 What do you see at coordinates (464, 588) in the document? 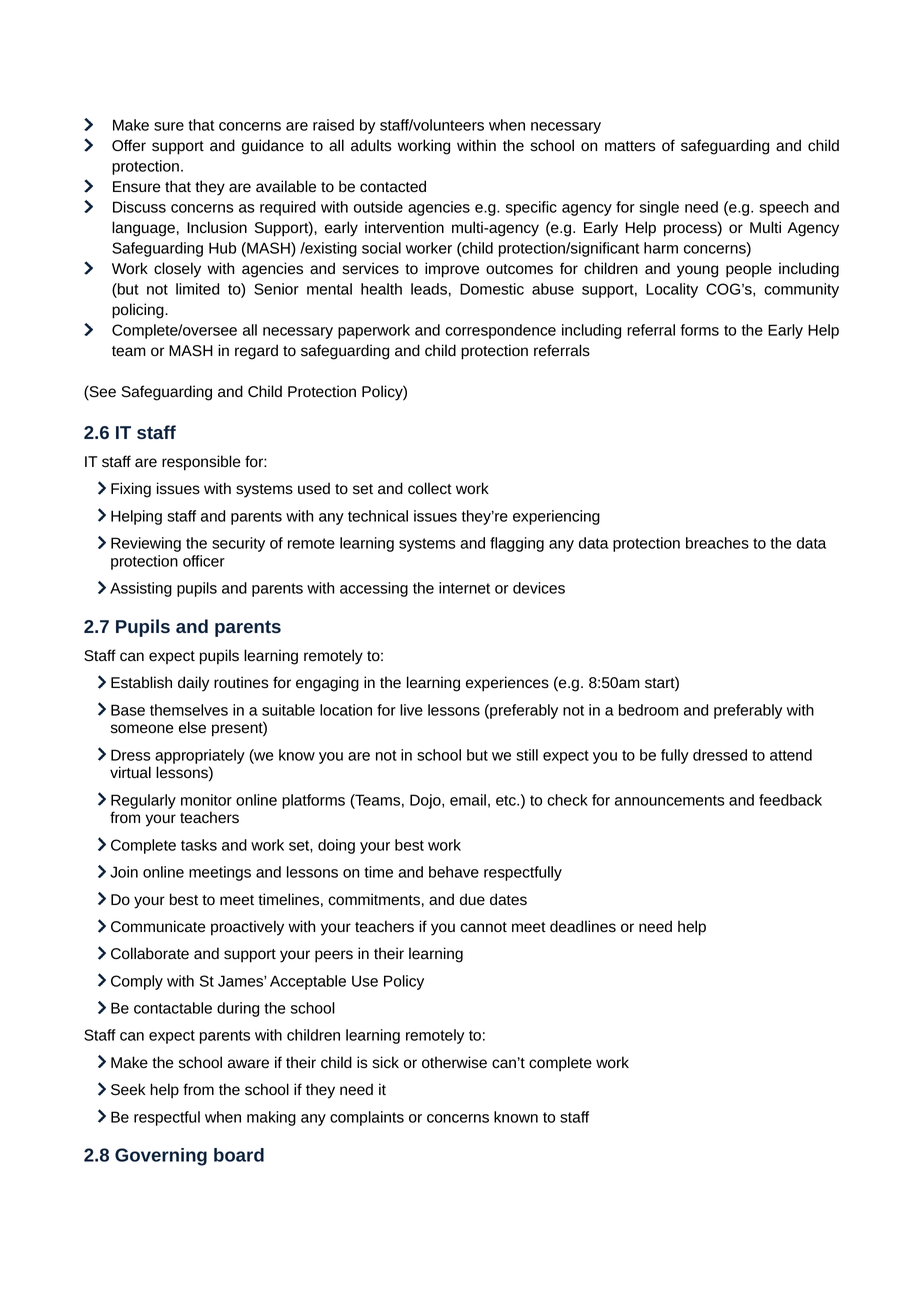
I see `internet` at bounding box center [464, 588].
